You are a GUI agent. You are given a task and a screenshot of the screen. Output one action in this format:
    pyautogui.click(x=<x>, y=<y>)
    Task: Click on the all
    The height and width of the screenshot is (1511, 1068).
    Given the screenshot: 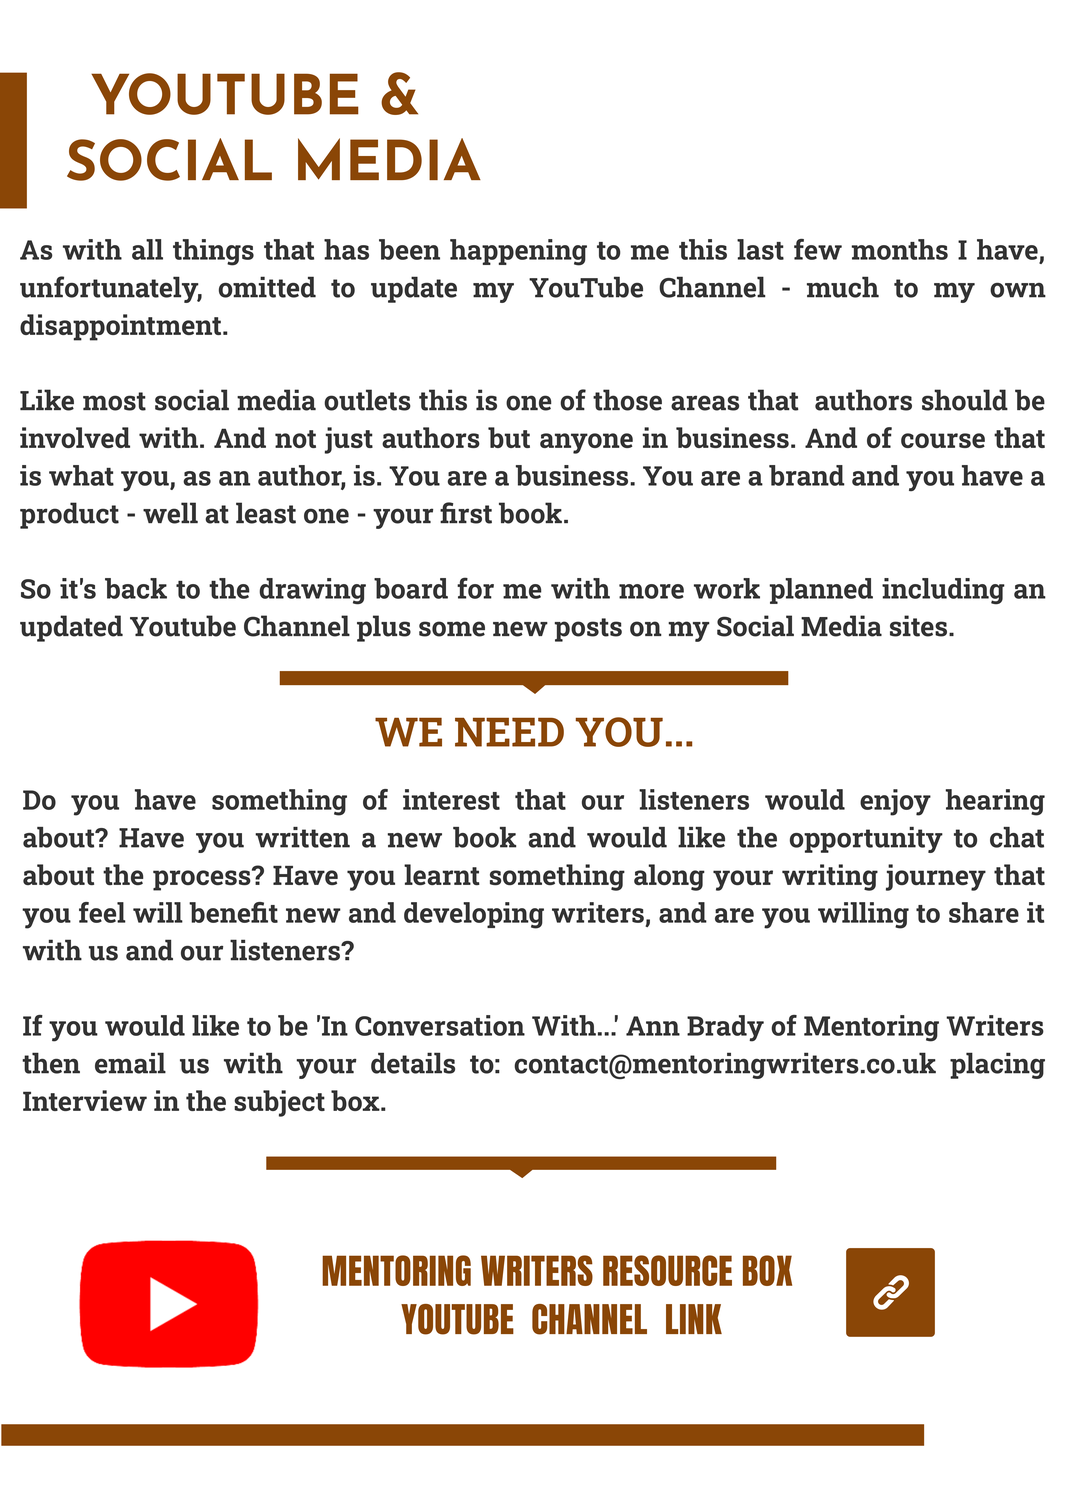 What is the action you would take?
    pyautogui.click(x=147, y=249)
